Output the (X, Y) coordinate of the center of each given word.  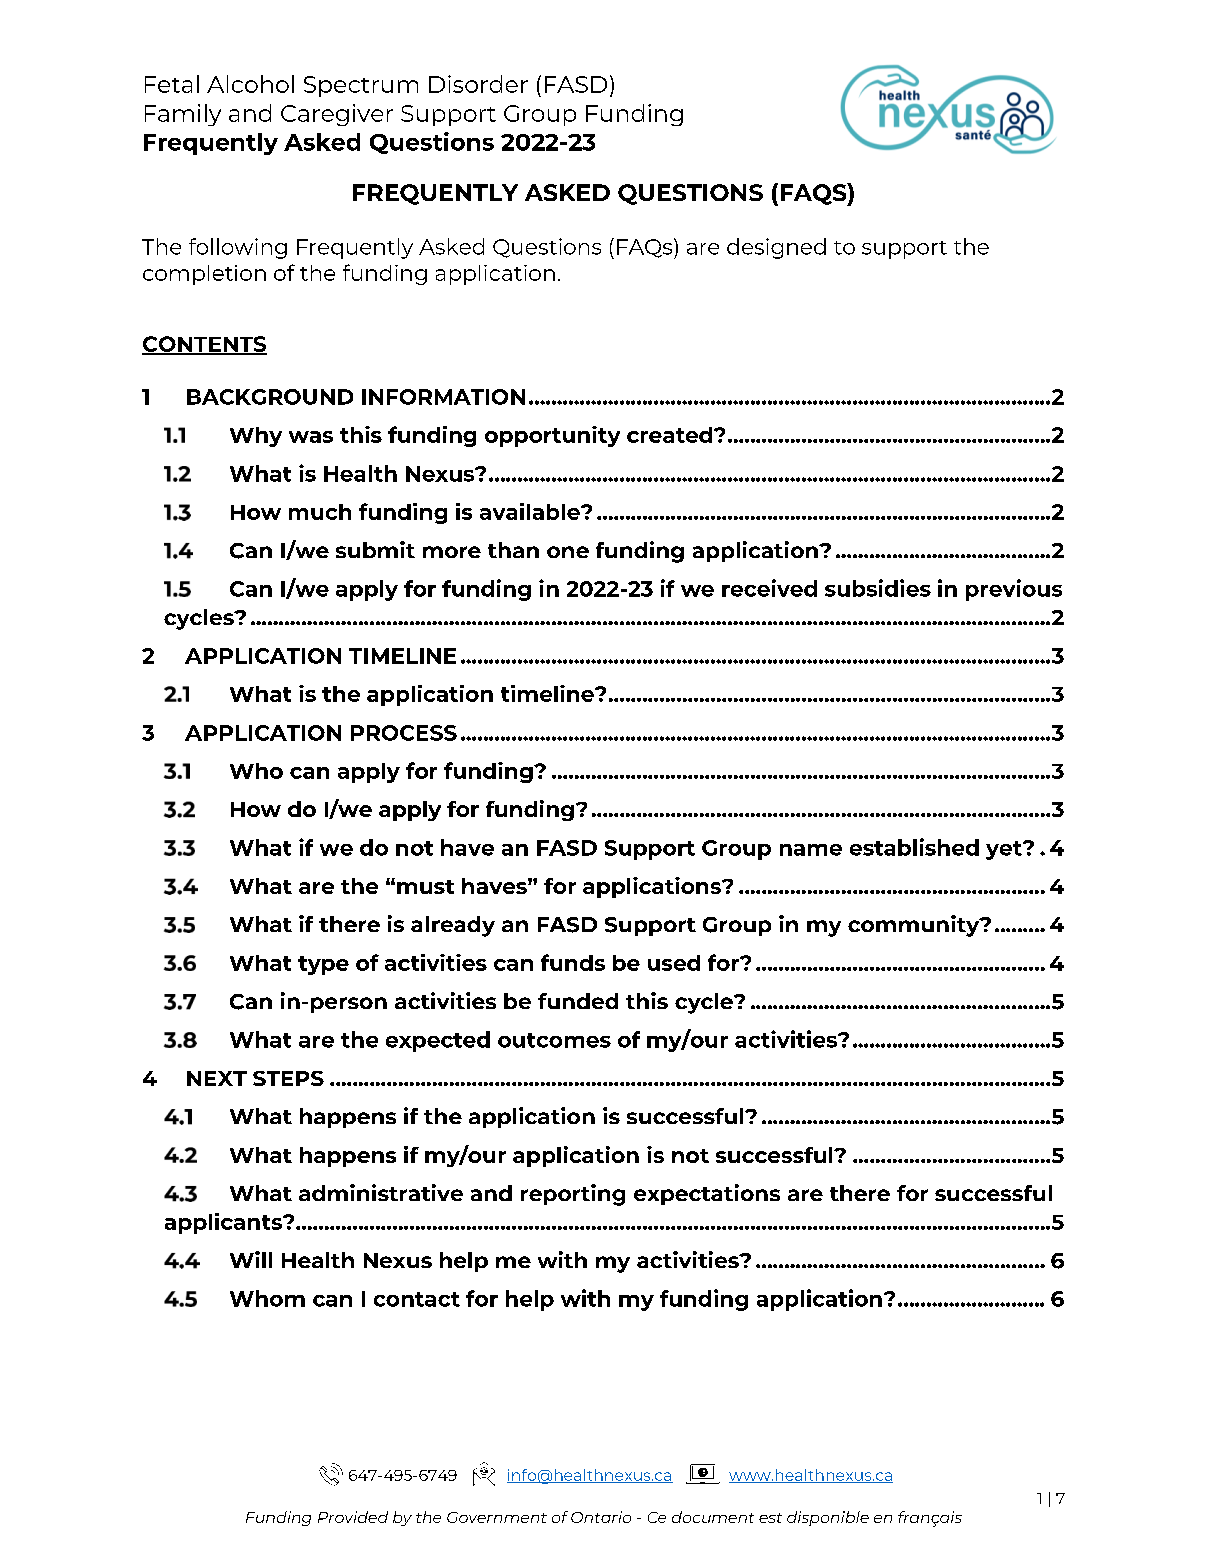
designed (776, 248)
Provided (353, 1517)
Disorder (478, 84)
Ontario (601, 1517)
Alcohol (250, 84)
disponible (828, 1518)
